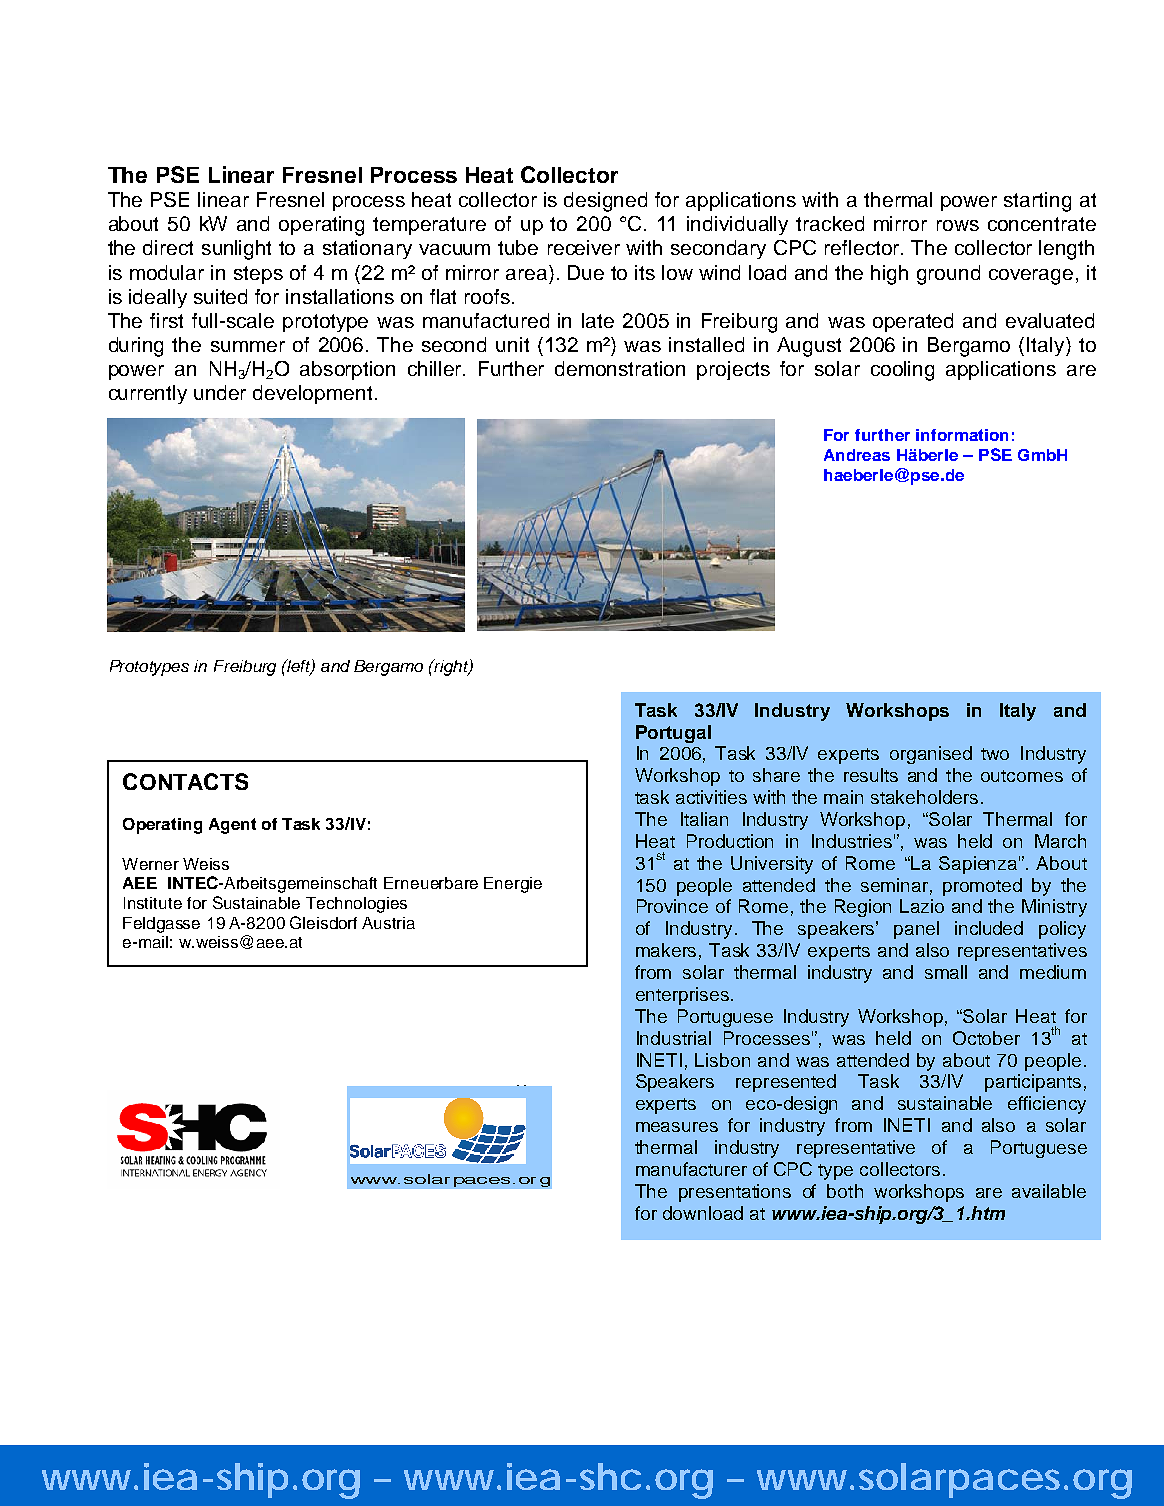 Image resolution: width=1164 pixels, height=1506 pixels. I want to click on promoted, so click(982, 887).
